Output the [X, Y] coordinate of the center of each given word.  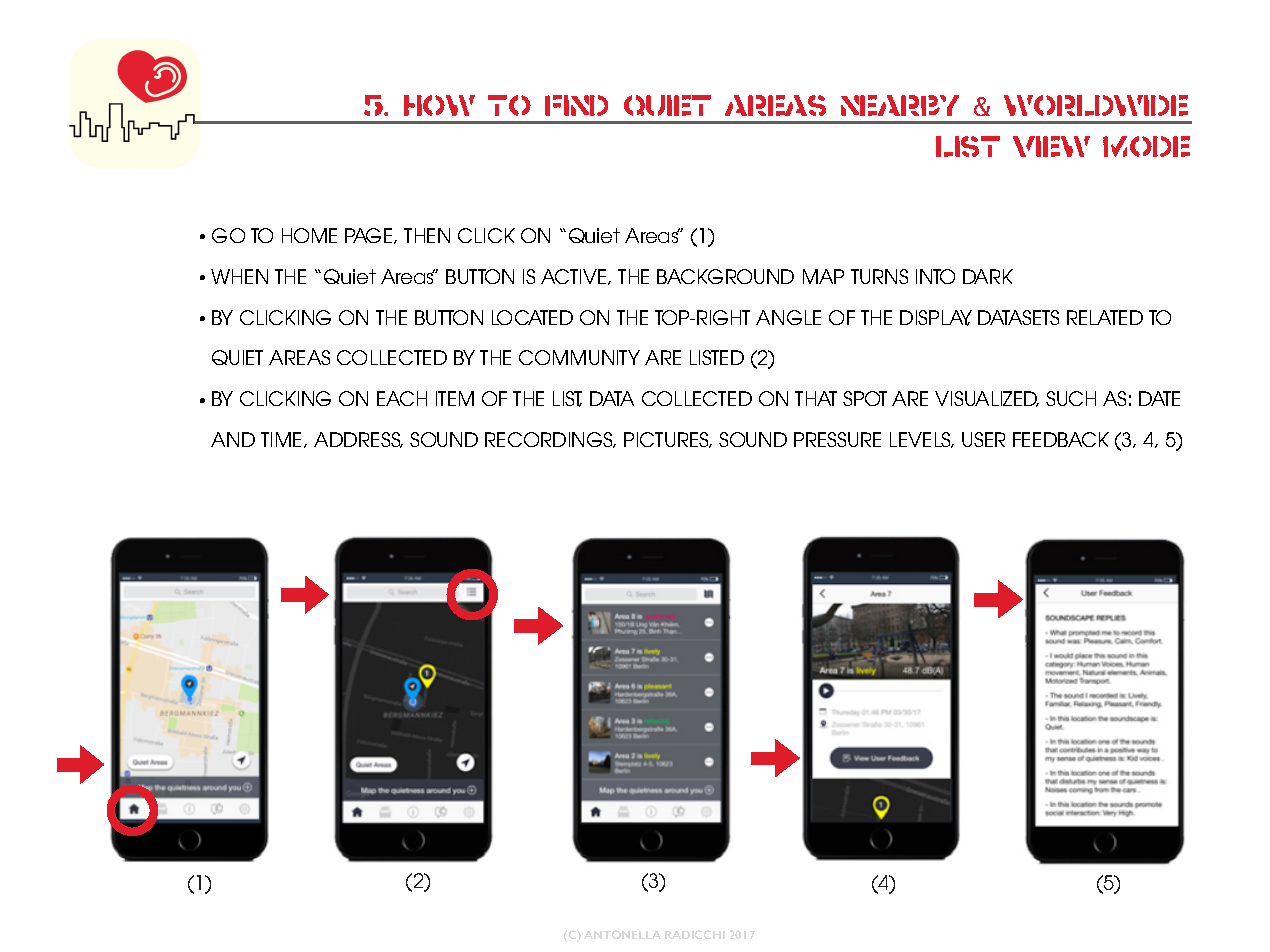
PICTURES [668, 440]
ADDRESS [358, 440]
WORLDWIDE [1096, 105]
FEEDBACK [1061, 439]
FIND [576, 105]
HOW [439, 105]
